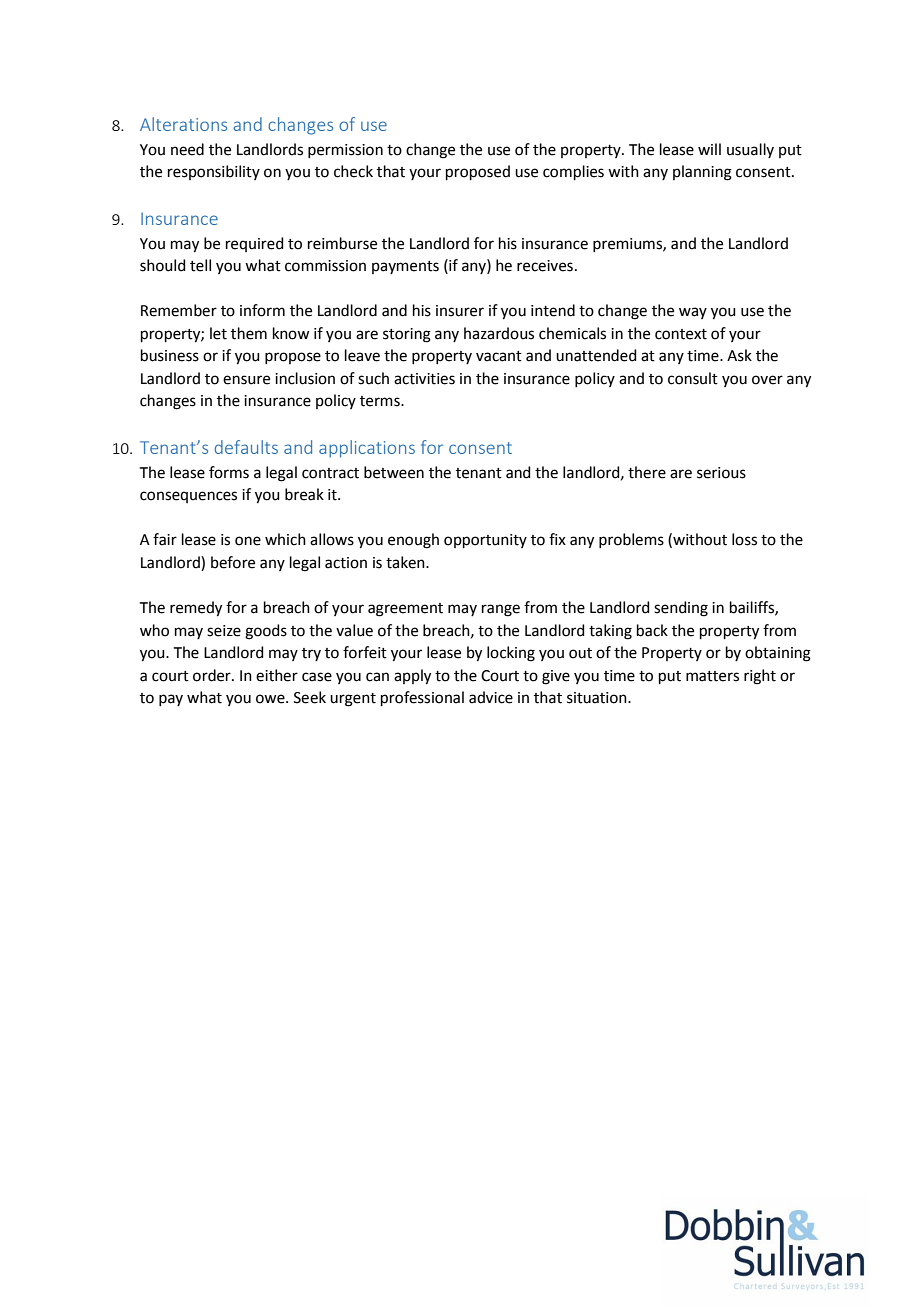 The width and height of the image is (924, 1308). Describe the element at coordinates (709, 149) in the image. I see `will` at that location.
